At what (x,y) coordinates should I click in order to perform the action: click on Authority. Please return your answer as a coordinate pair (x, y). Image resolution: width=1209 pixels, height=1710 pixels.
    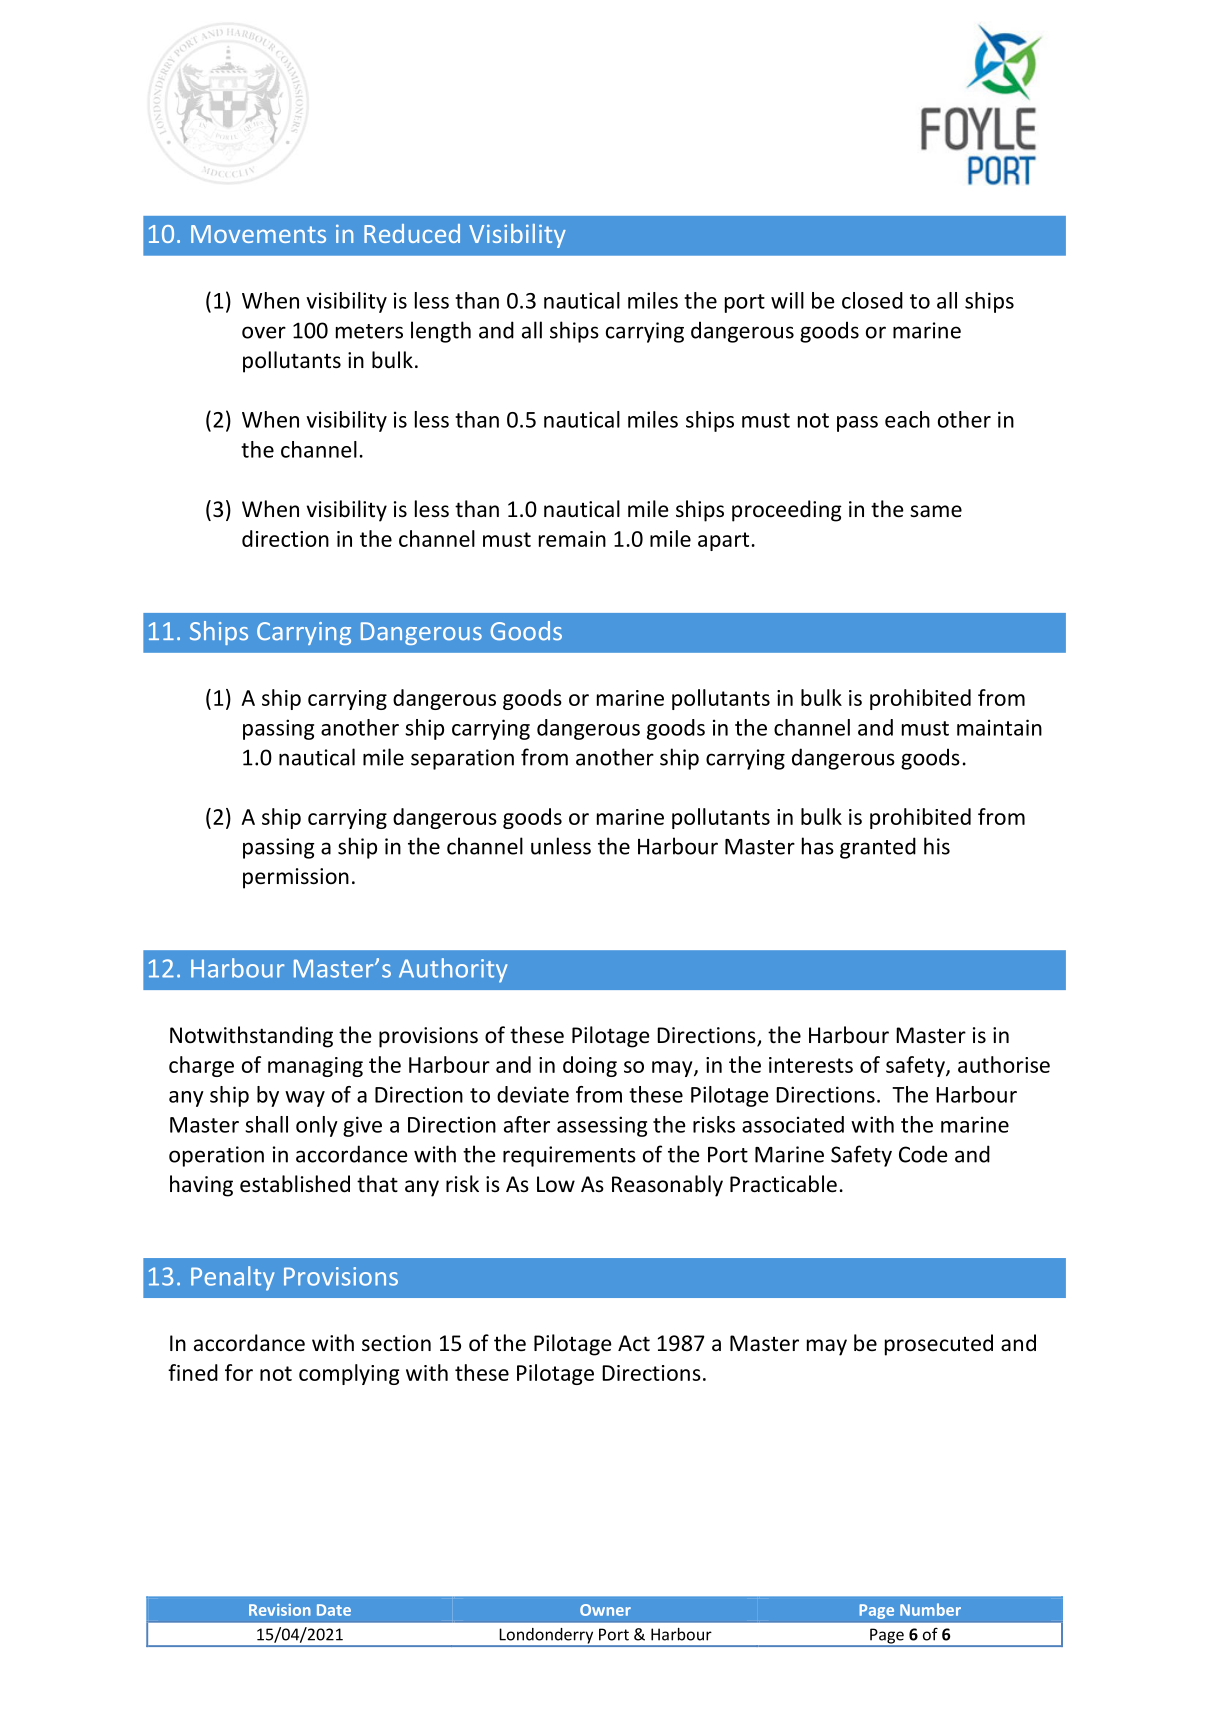
    Looking at the image, I should click on (453, 970).
